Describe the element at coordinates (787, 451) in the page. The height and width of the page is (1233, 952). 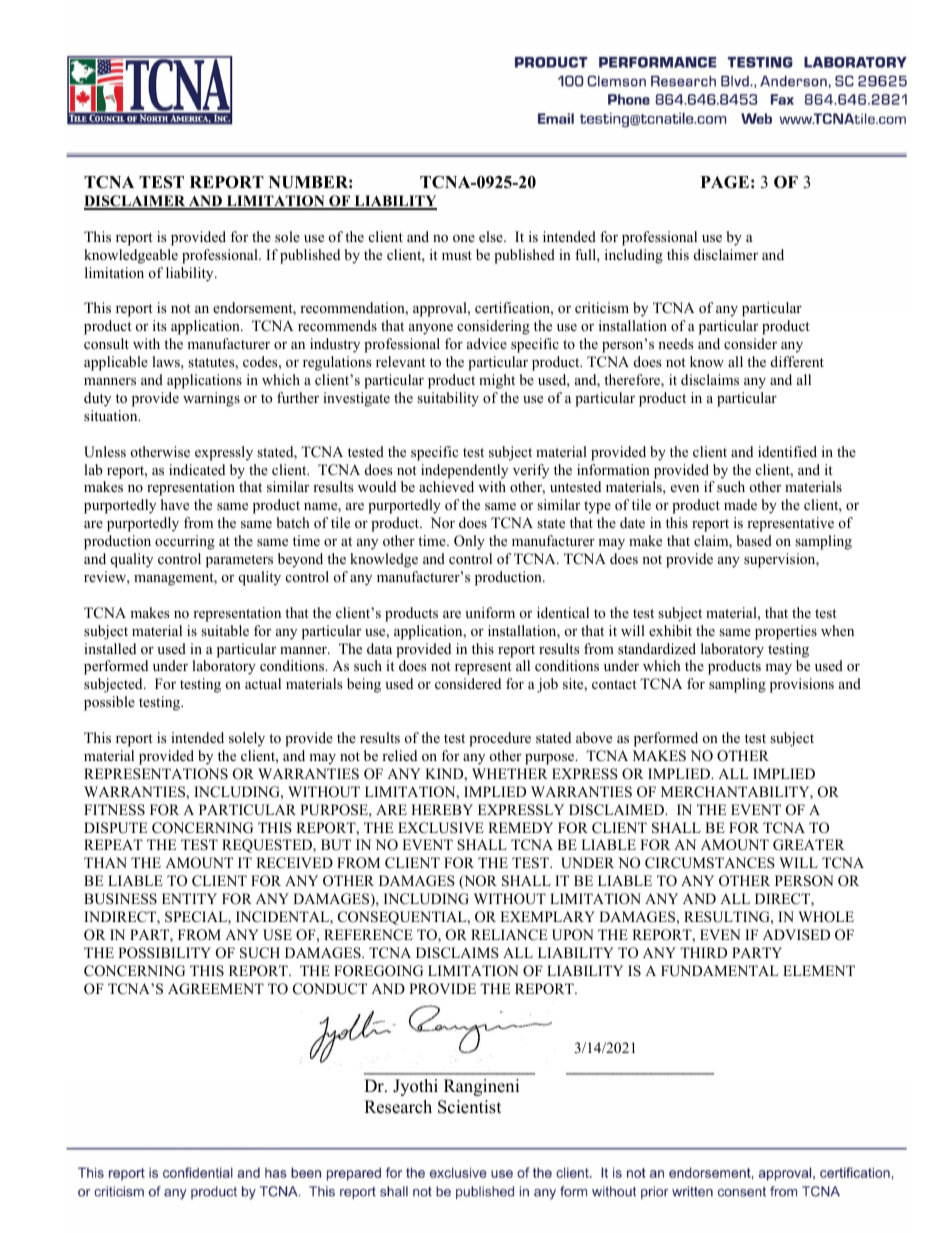
I see `identified` at that location.
